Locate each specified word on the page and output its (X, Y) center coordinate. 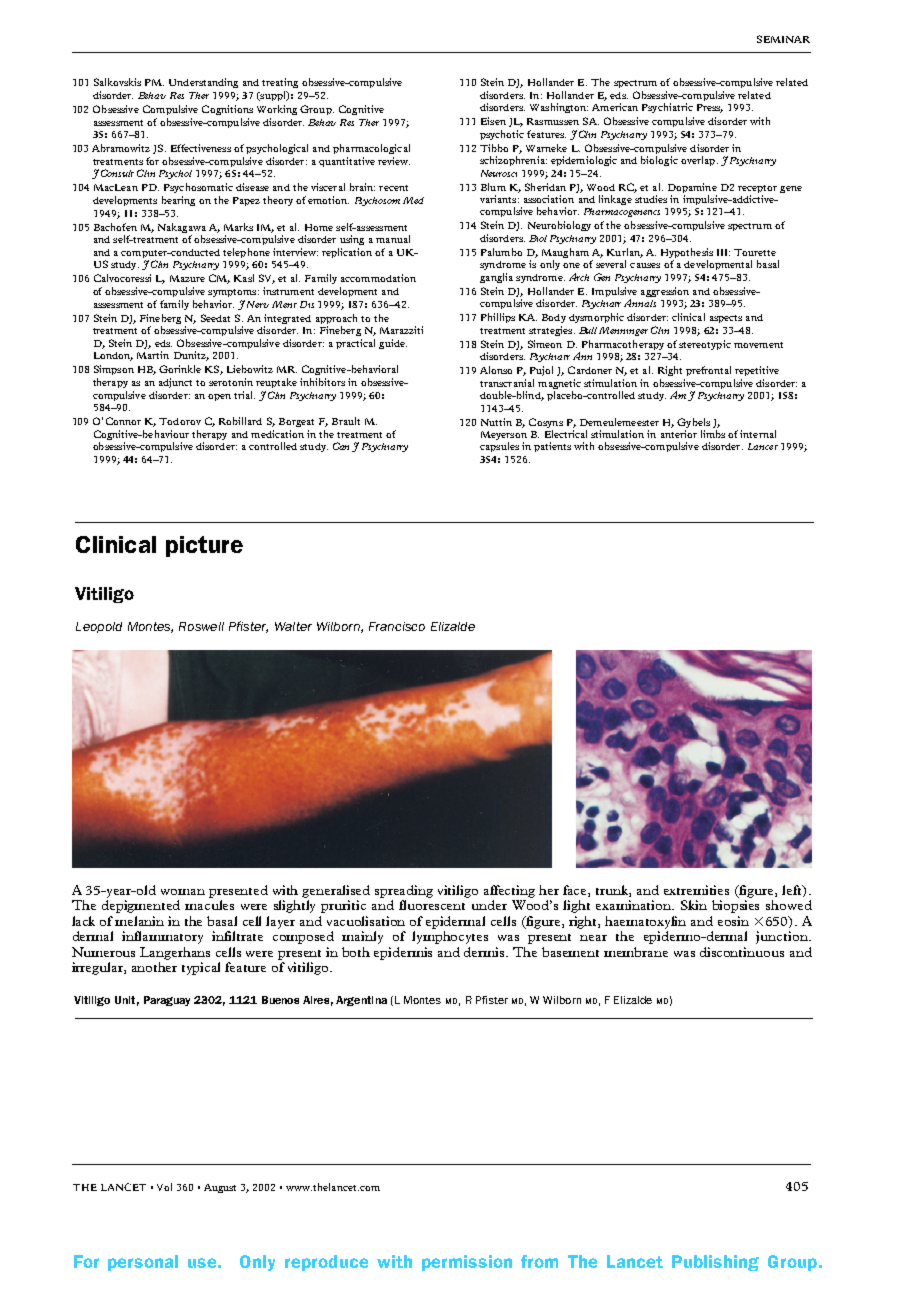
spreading (404, 891)
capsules (499, 447)
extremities (696, 890)
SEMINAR (783, 39)
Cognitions (227, 110)
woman (183, 892)
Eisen (493, 121)
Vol (164, 1187)
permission (467, 1263)
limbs (713, 434)
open (219, 397)
